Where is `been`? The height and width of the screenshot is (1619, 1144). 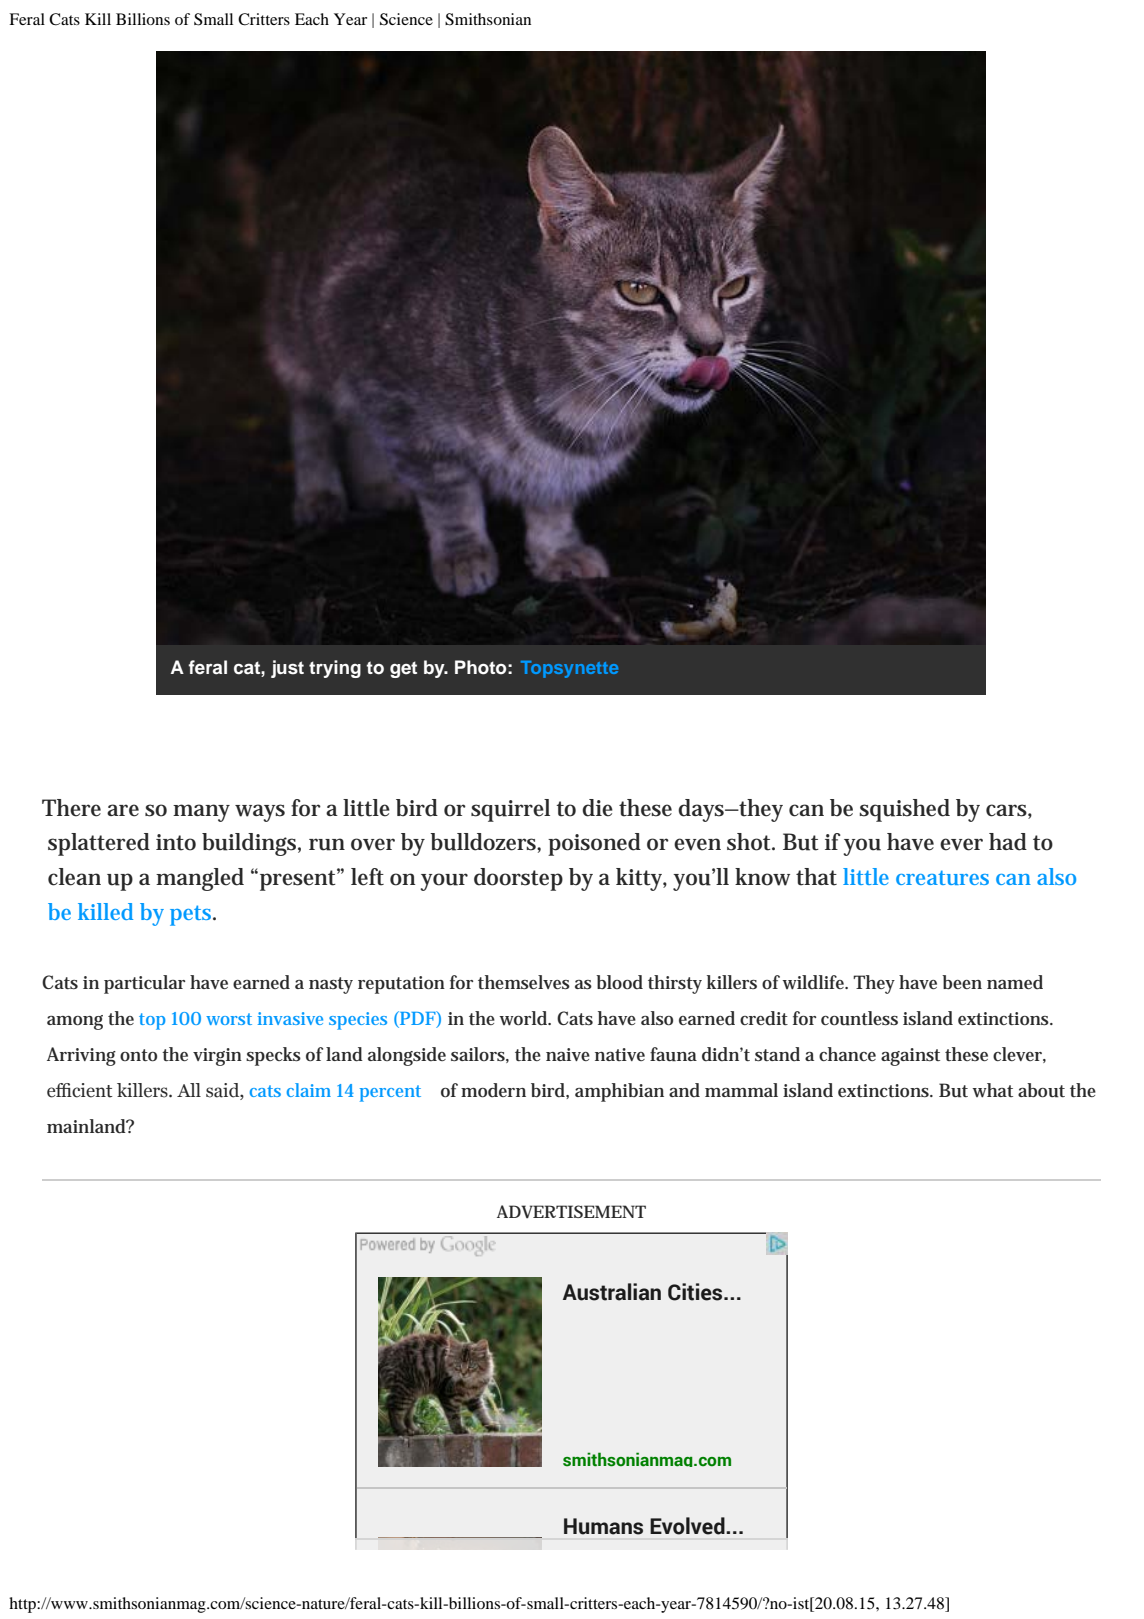 been is located at coordinates (962, 982).
